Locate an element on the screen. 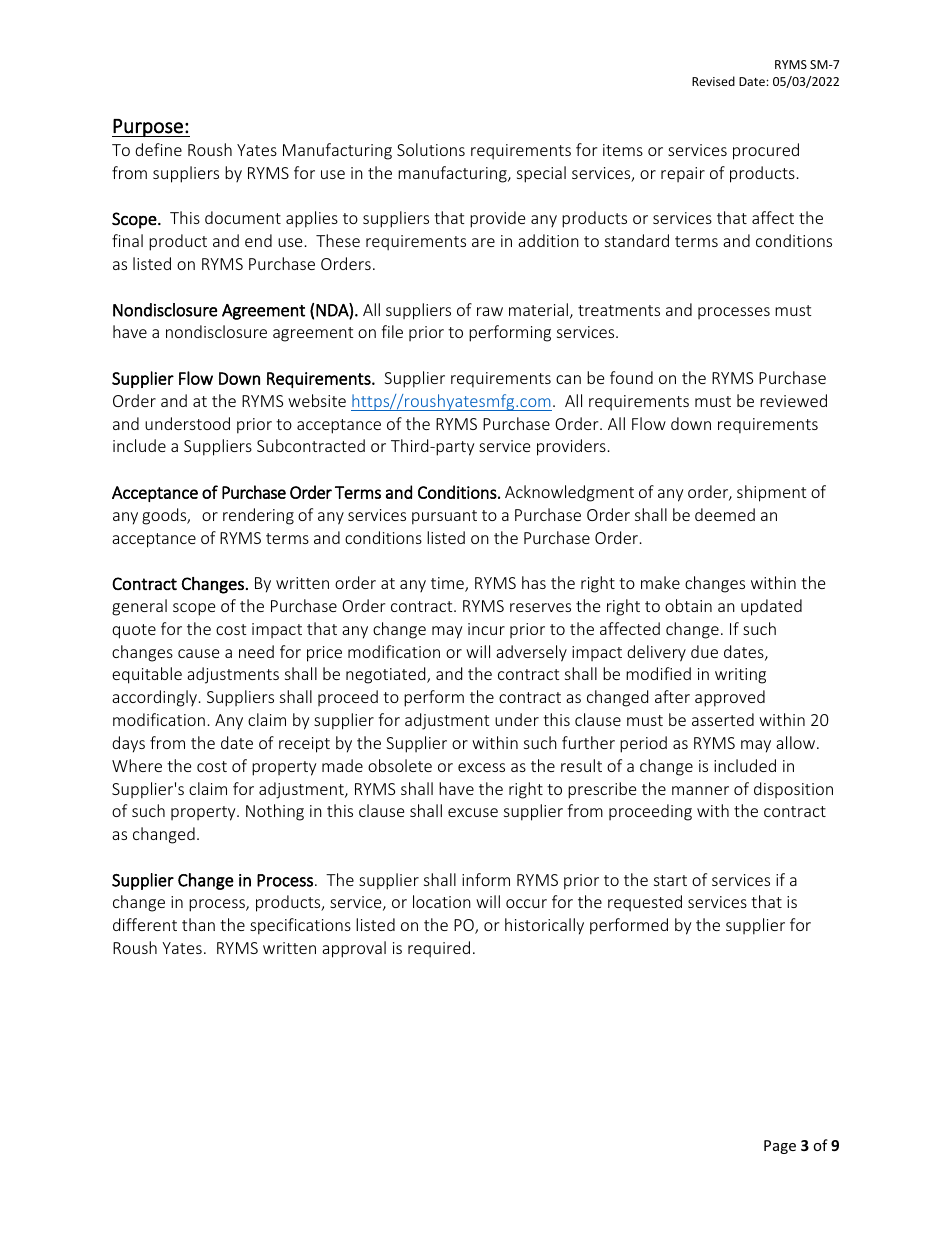  required is located at coordinates (439, 949).
